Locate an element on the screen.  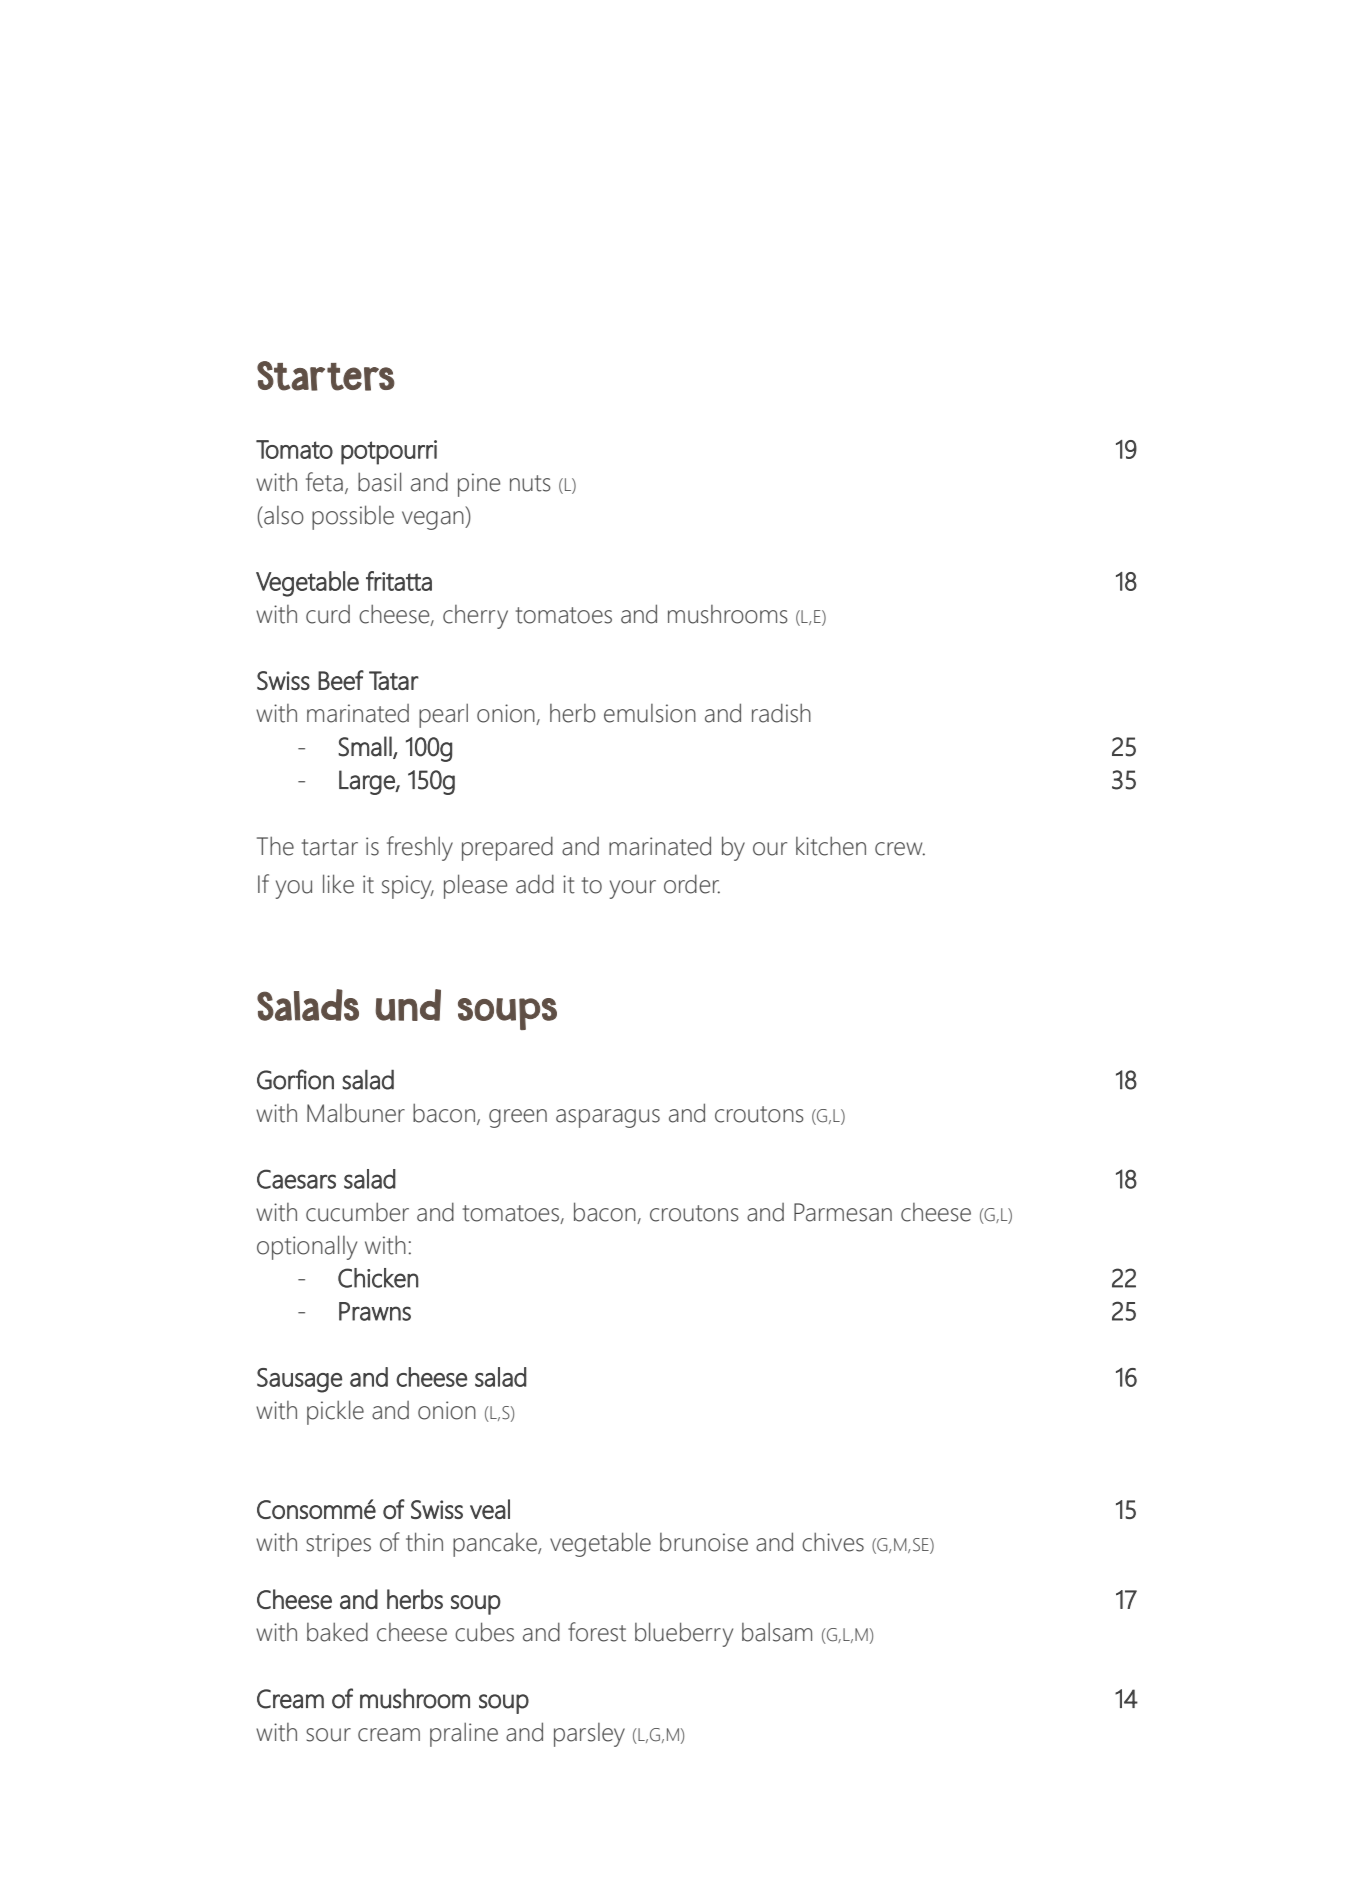
tartar is located at coordinates (330, 847).
